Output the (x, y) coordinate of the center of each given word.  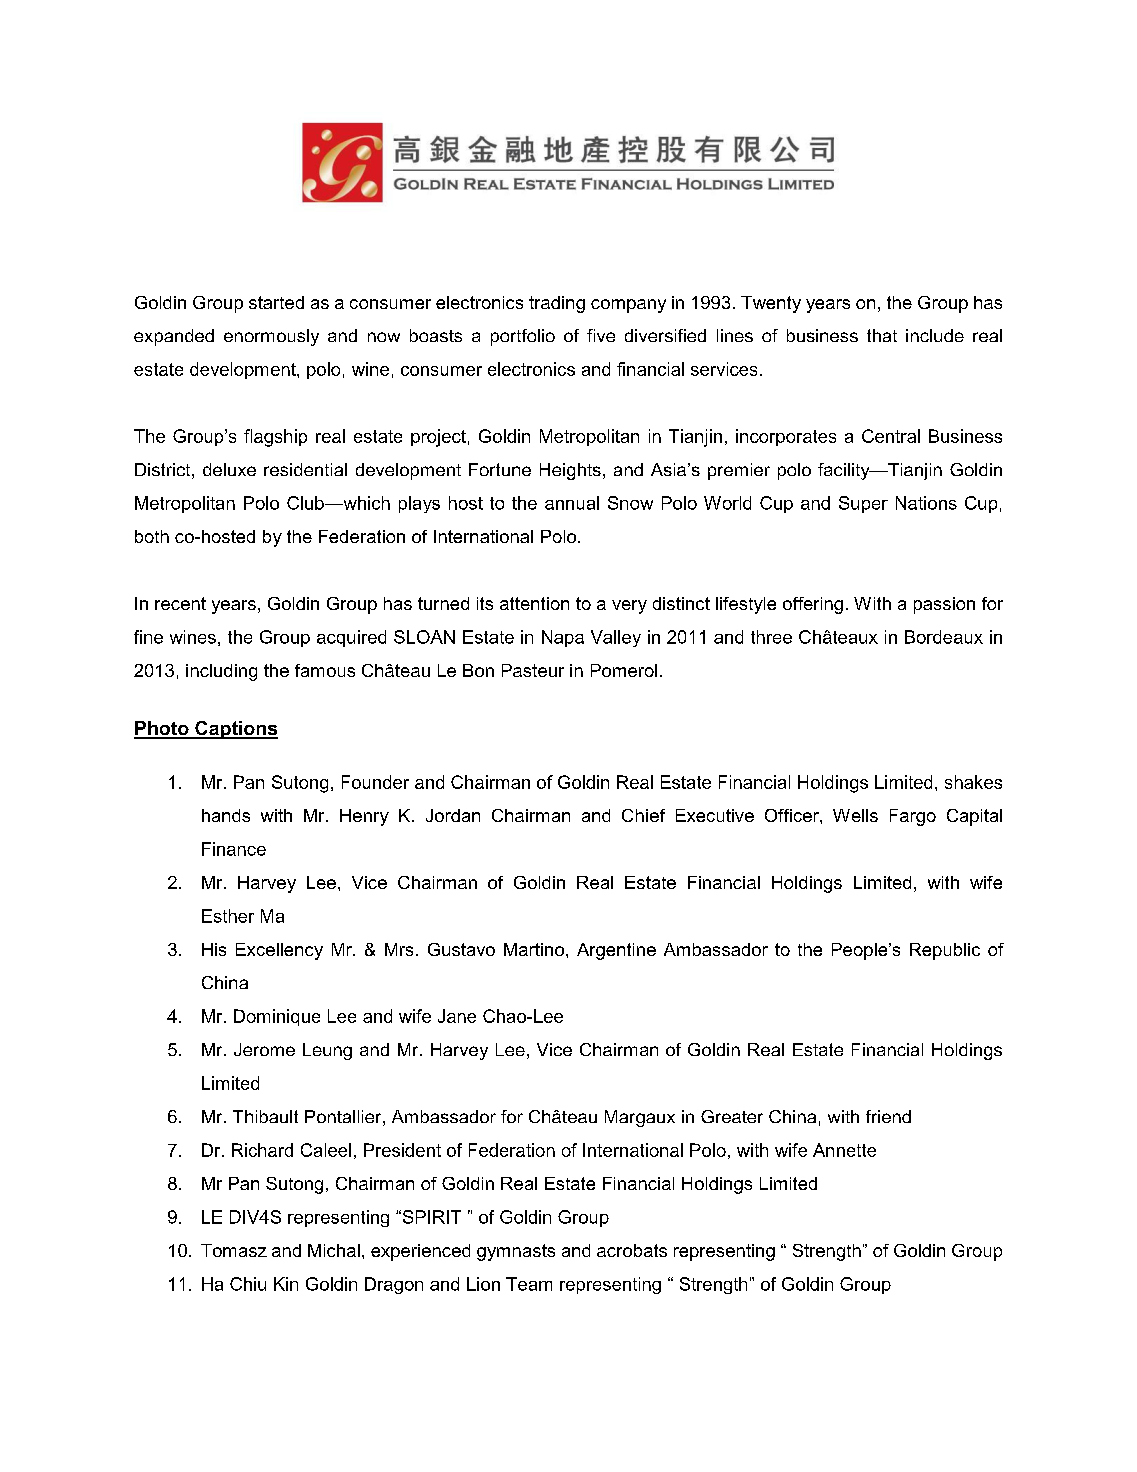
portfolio (523, 337)
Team (529, 1284)
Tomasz (234, 1250)
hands (226, 815)
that (882, 335)
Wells (855, 815)
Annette (844, 1150)
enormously (271, 337)
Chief (643, 815)
